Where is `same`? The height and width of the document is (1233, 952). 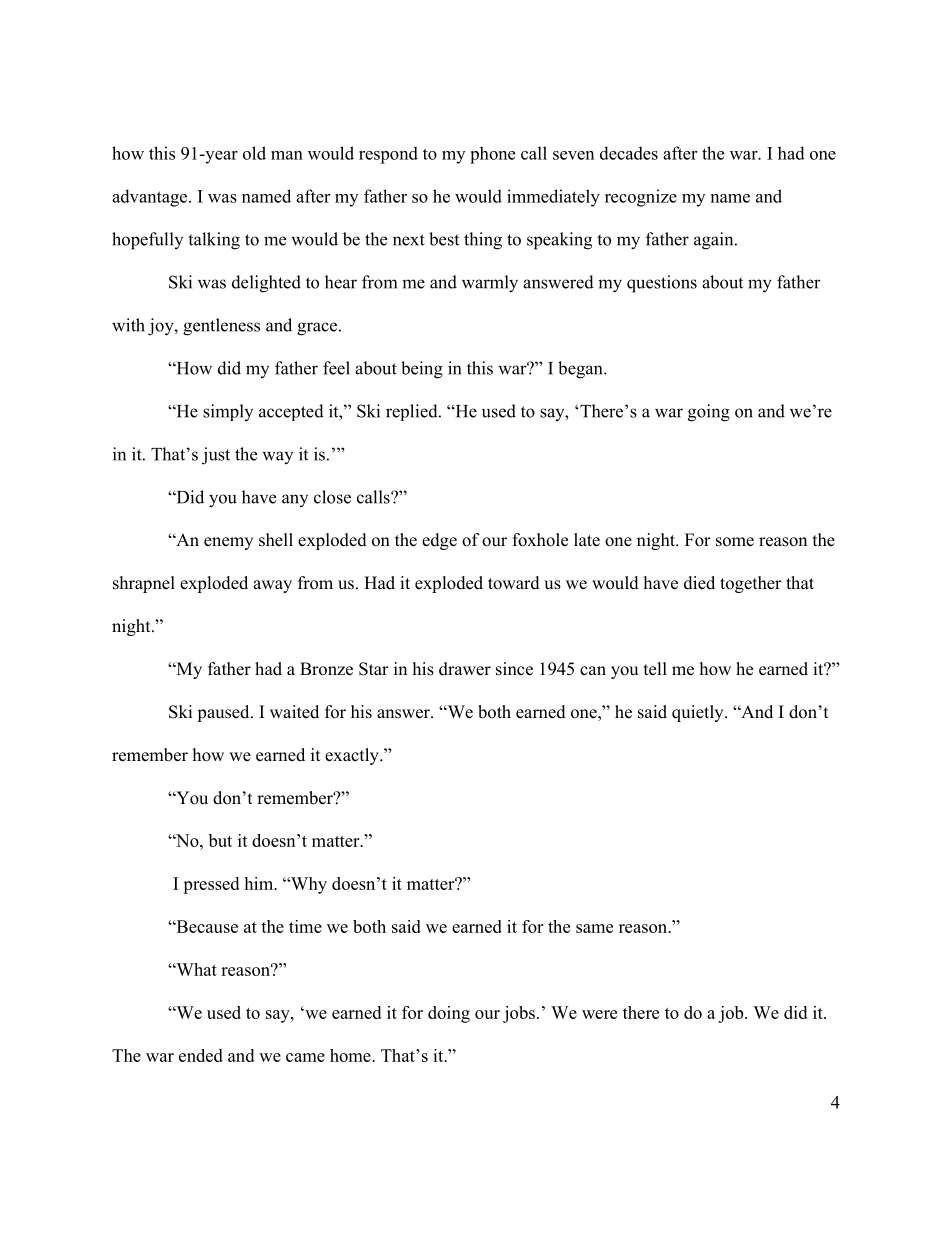
same is located at coordinates (594, 928).
